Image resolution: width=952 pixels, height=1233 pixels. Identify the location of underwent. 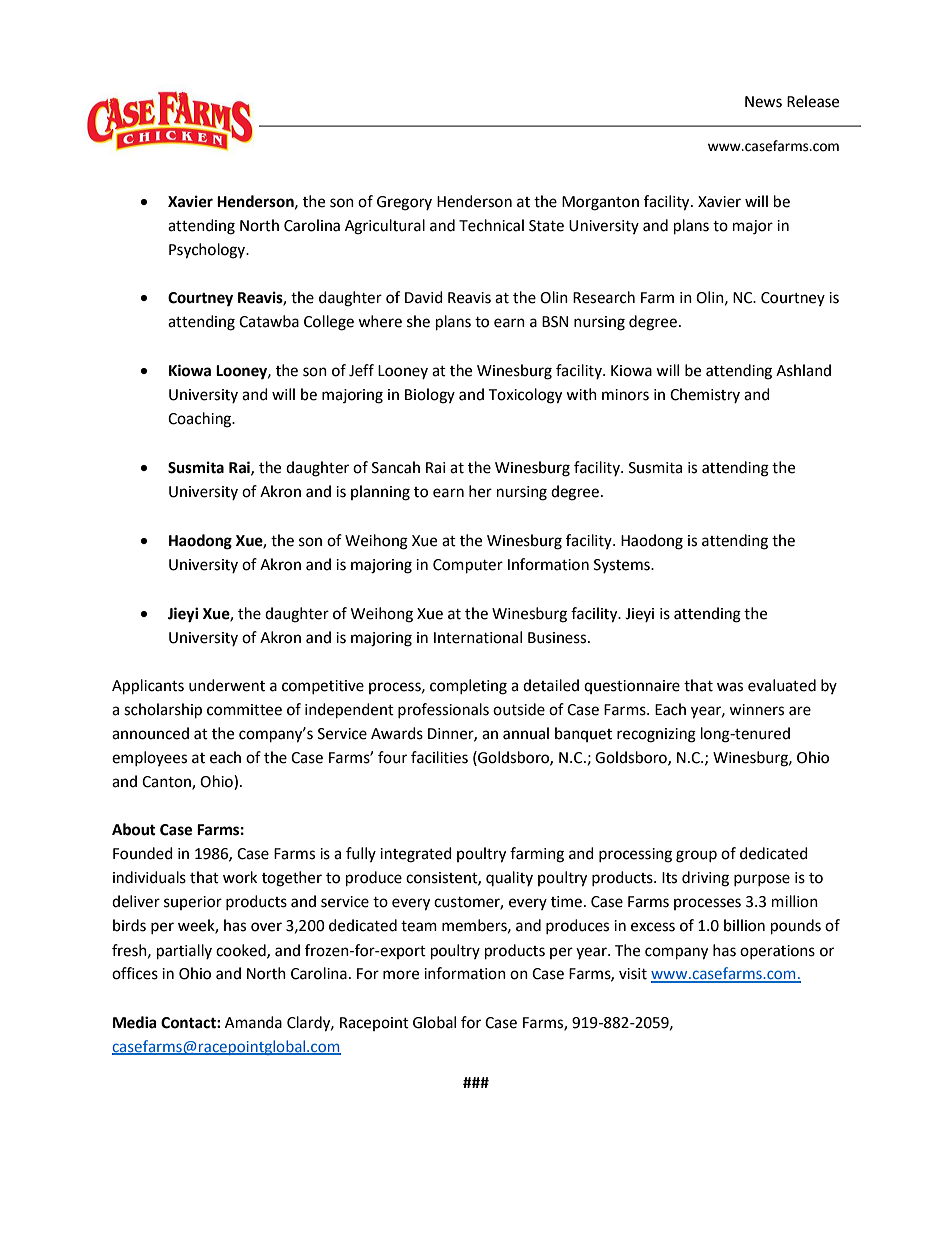
(227, 685).
